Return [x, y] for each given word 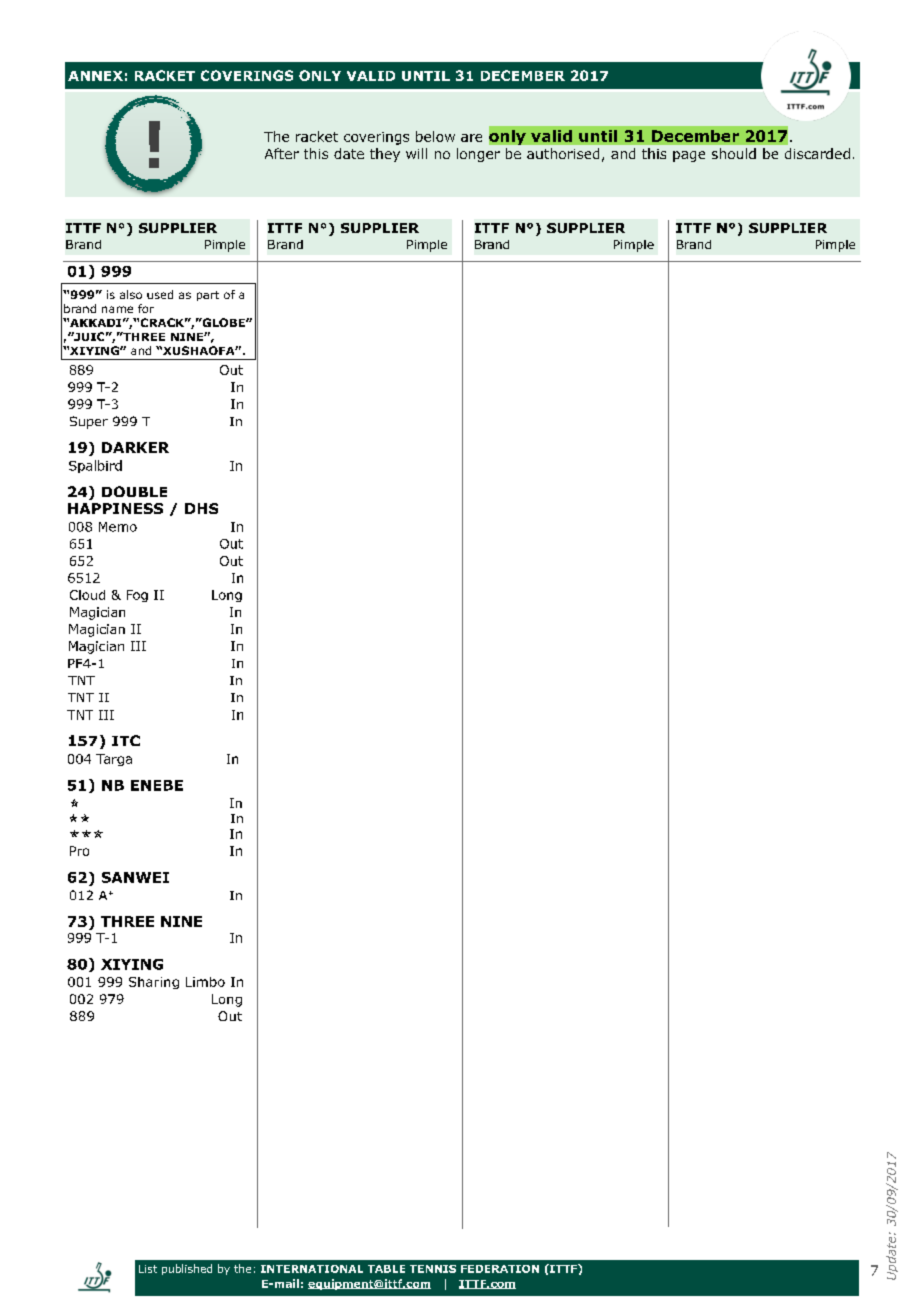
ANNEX [95, 76]
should [734, 153]
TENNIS [433, 1269]
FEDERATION [500, 1269]
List [148, 1269]
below [435, 136]
